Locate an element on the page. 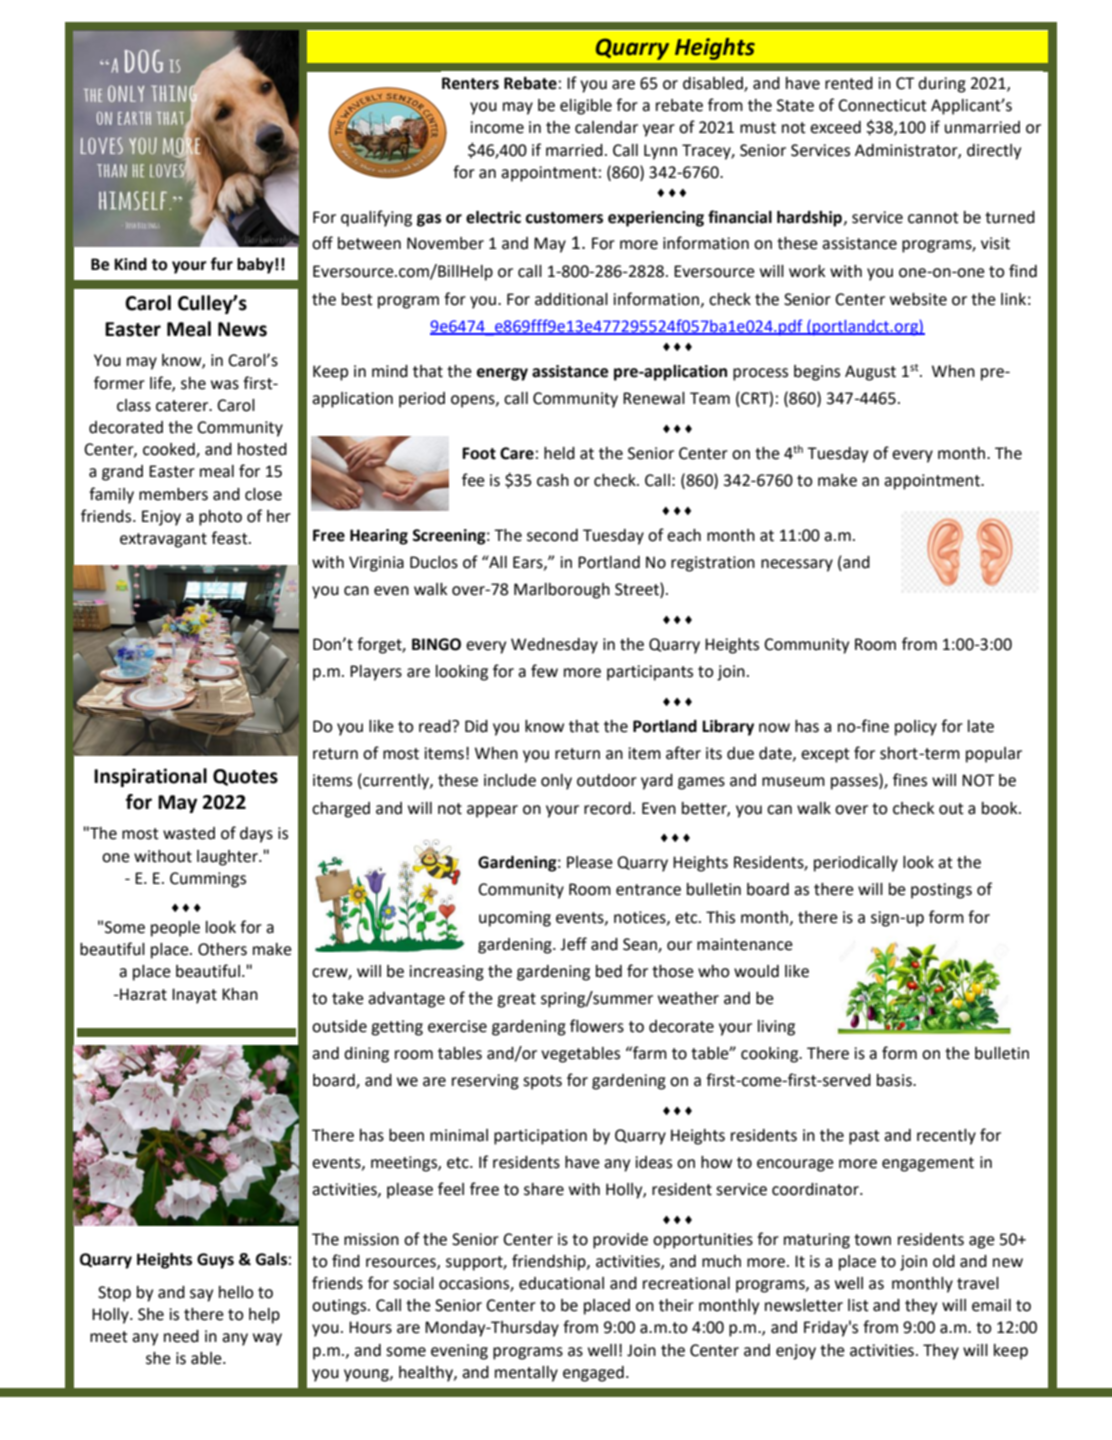  Marlborough is located at coordinates (562, 591).
